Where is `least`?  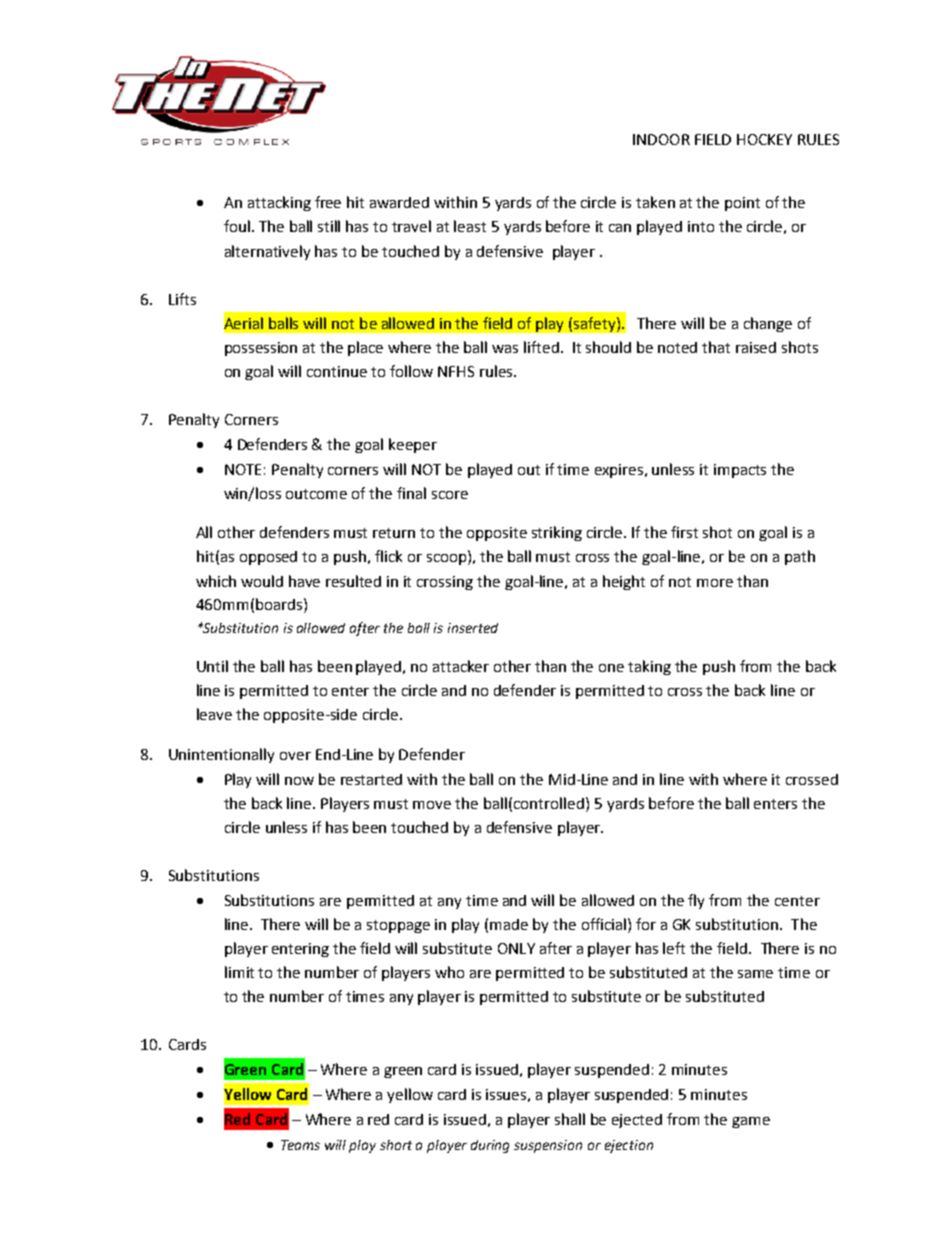
least is located at coordinates (470, 226).
